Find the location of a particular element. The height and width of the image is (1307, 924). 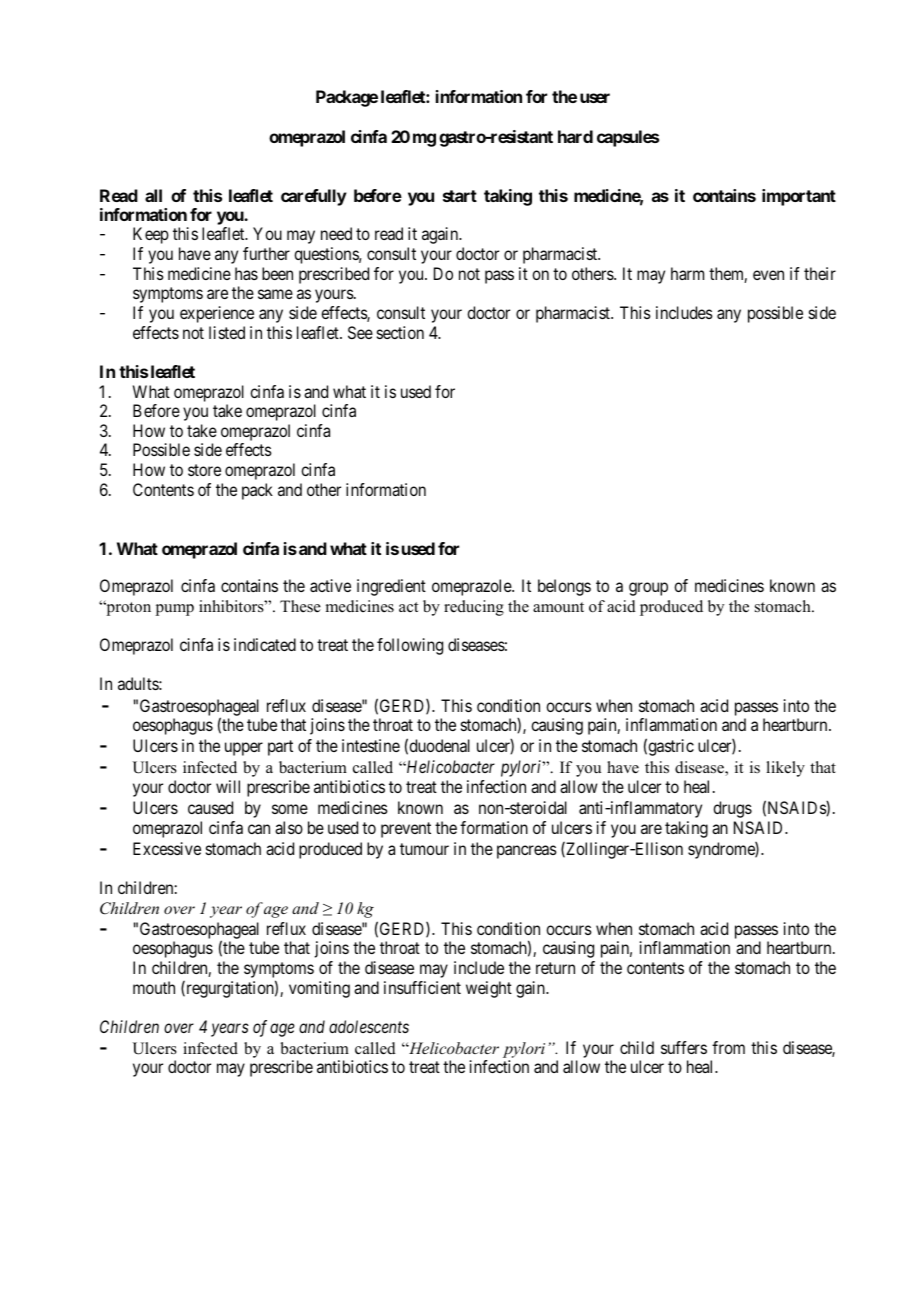

listed is located at coordinates (227, 332).
